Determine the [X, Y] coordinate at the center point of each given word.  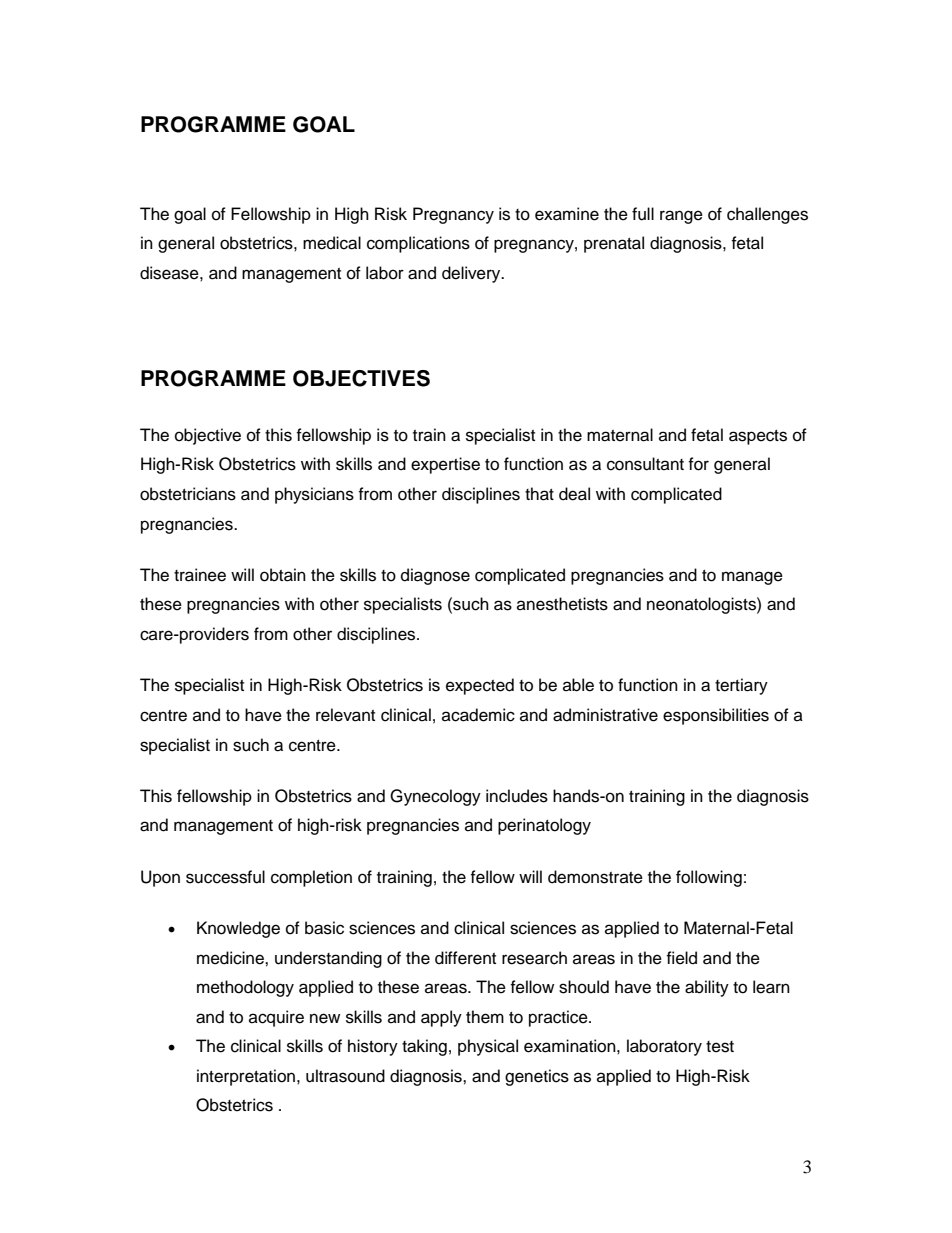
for [698, 464]
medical [332, 243]
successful [225, 877]
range [681, 217]
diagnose [435, 576]
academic [478, 715]
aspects [758, 437]
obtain [283, 575]
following [709, 878]
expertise [445, 465]
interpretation [246, 1077]
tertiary [741, 686]
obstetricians [188, 494]
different [465, 958]
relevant [345, 715]
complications [418, 244]
